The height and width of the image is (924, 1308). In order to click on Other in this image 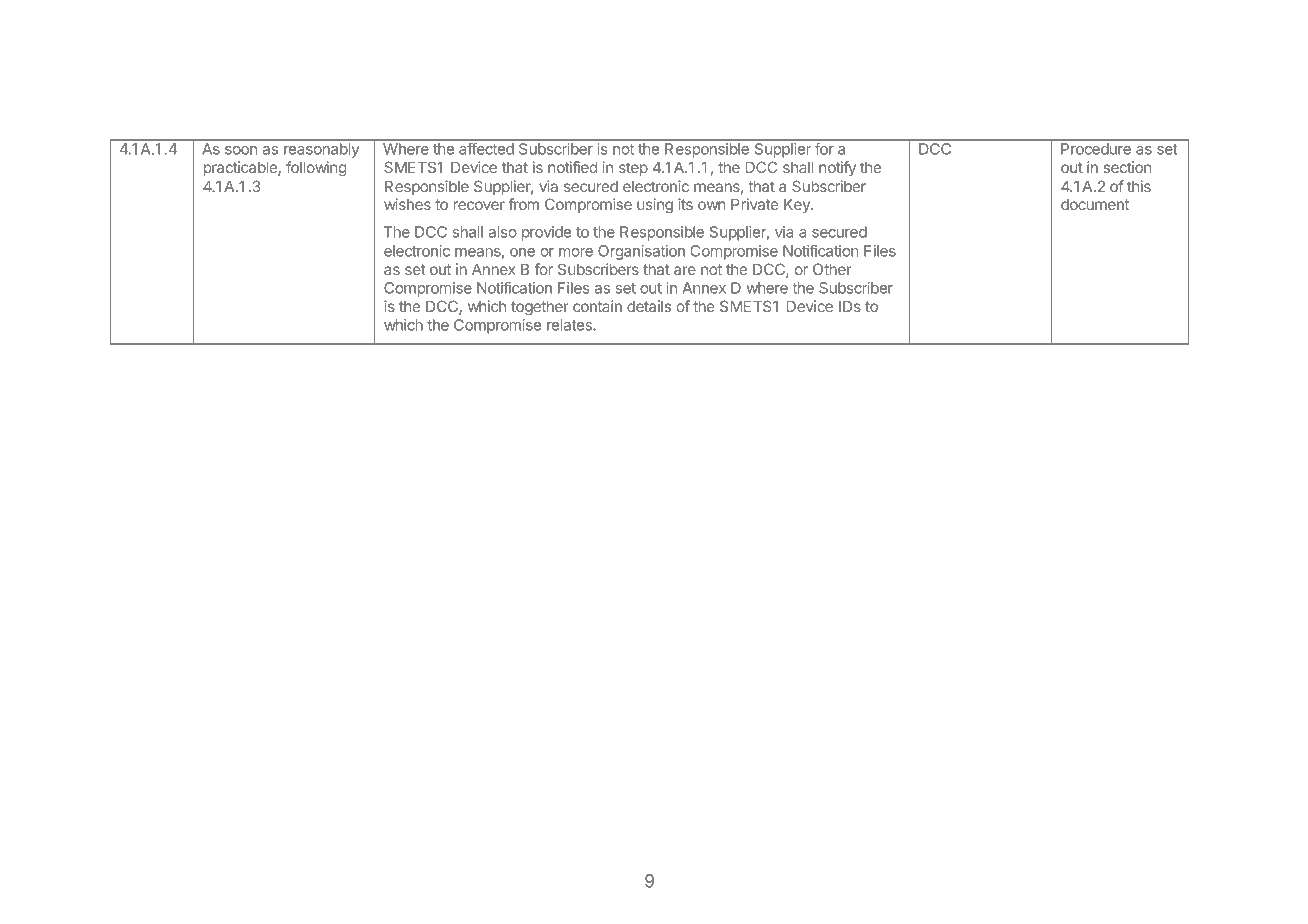, I will do `click(832, 269)`.
